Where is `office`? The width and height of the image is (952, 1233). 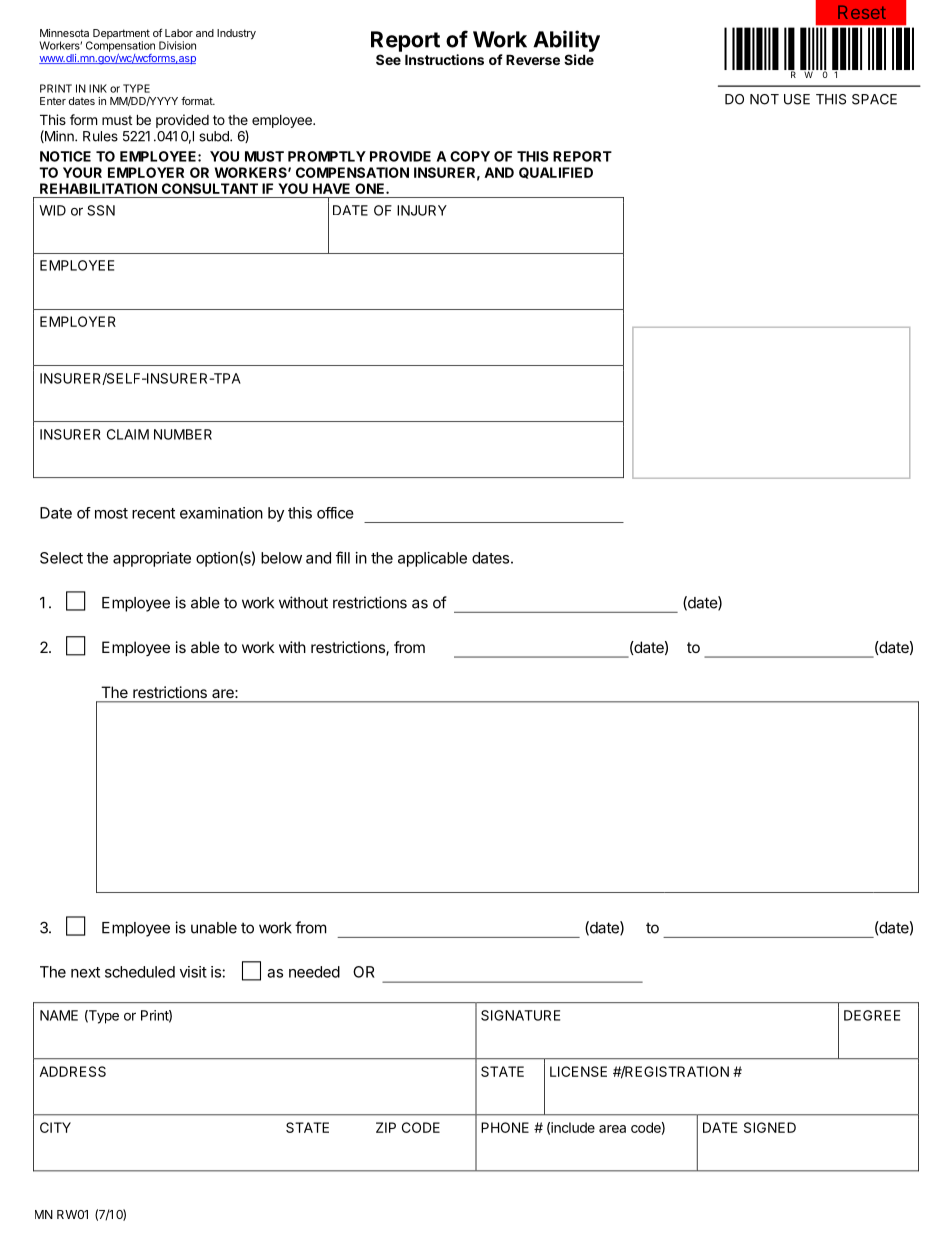 office is located at coordinates (335, 513).
